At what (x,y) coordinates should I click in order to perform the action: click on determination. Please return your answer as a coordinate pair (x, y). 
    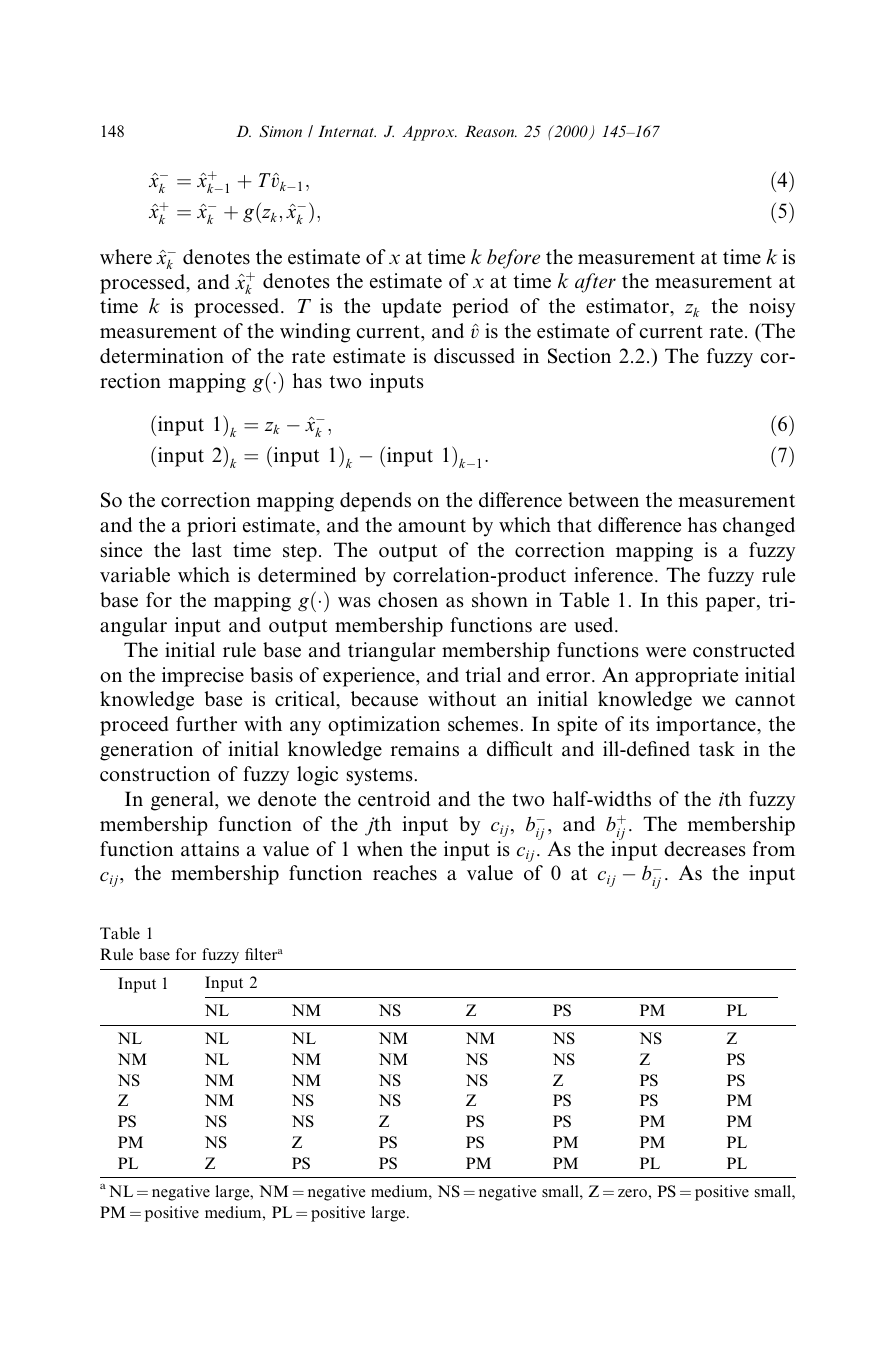
    Looking at the image, I should click on (162, 356).
